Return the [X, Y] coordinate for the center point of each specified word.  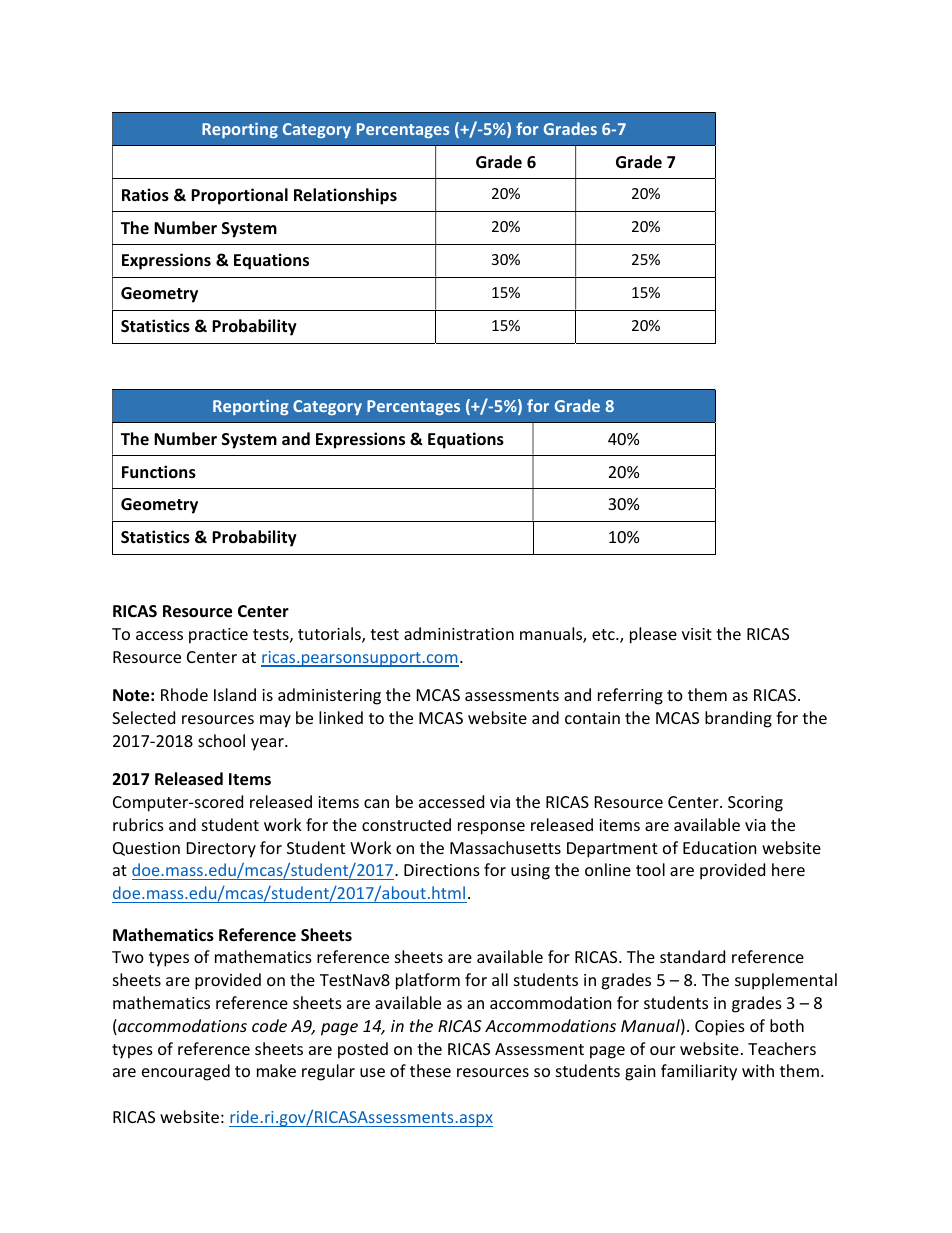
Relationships [345, 196]
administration [459, 633]
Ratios [145, 195]
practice [218, 636]
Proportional [239, 196]
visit [697, 634]
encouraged [186, 1072]
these [430, 1070]
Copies [720, 1028]
